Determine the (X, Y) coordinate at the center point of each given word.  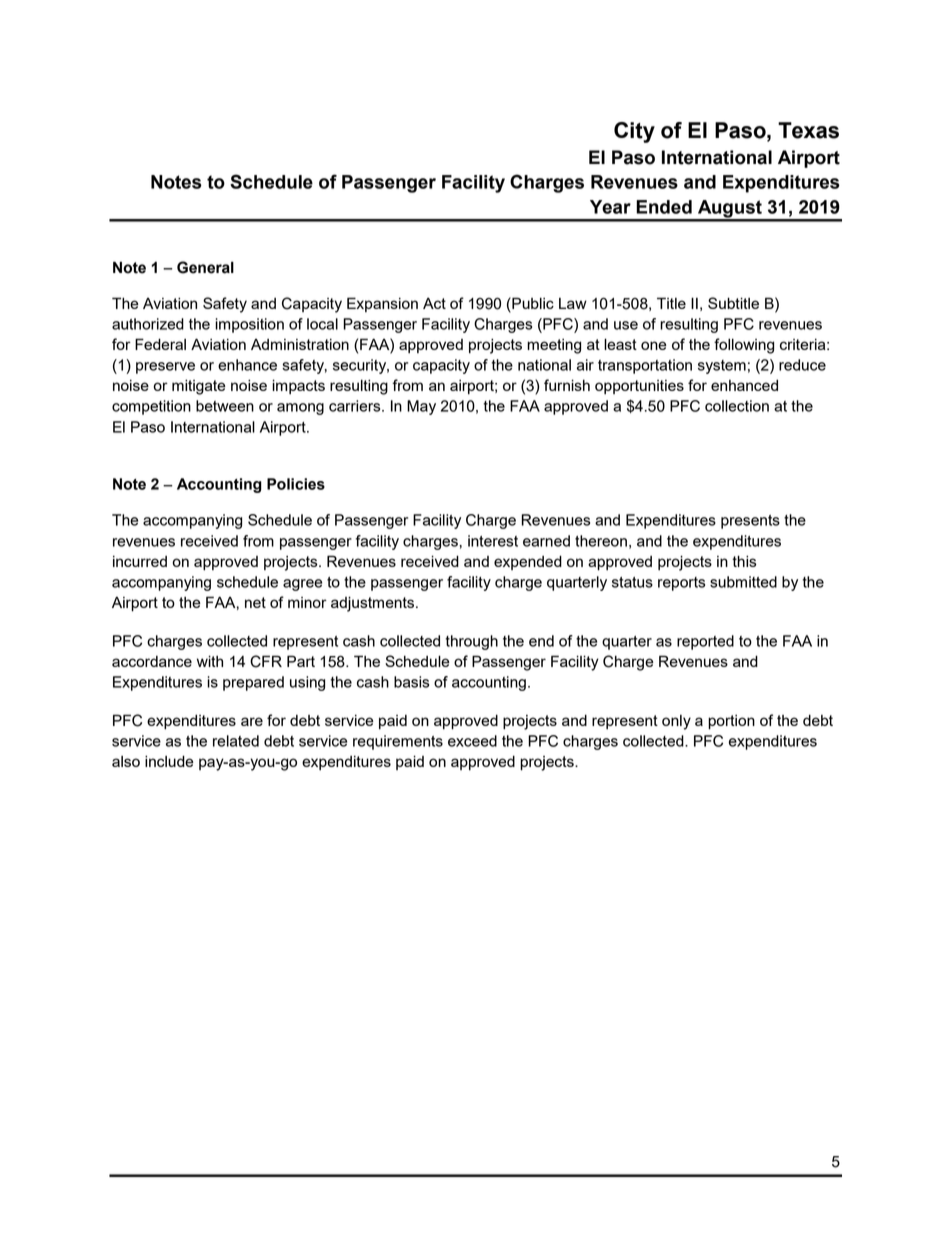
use (626, 325)
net (255, 602)
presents (750, 522)
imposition (249, 325)
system (722, 367)
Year (610, 207)
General (205, 267)
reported (705, 642)
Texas (808, 130)
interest (493, 541)
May (421, 407)
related (236, 741)
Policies (296, 484)
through (471, 642)
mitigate (199, 387)
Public (532, 303)
